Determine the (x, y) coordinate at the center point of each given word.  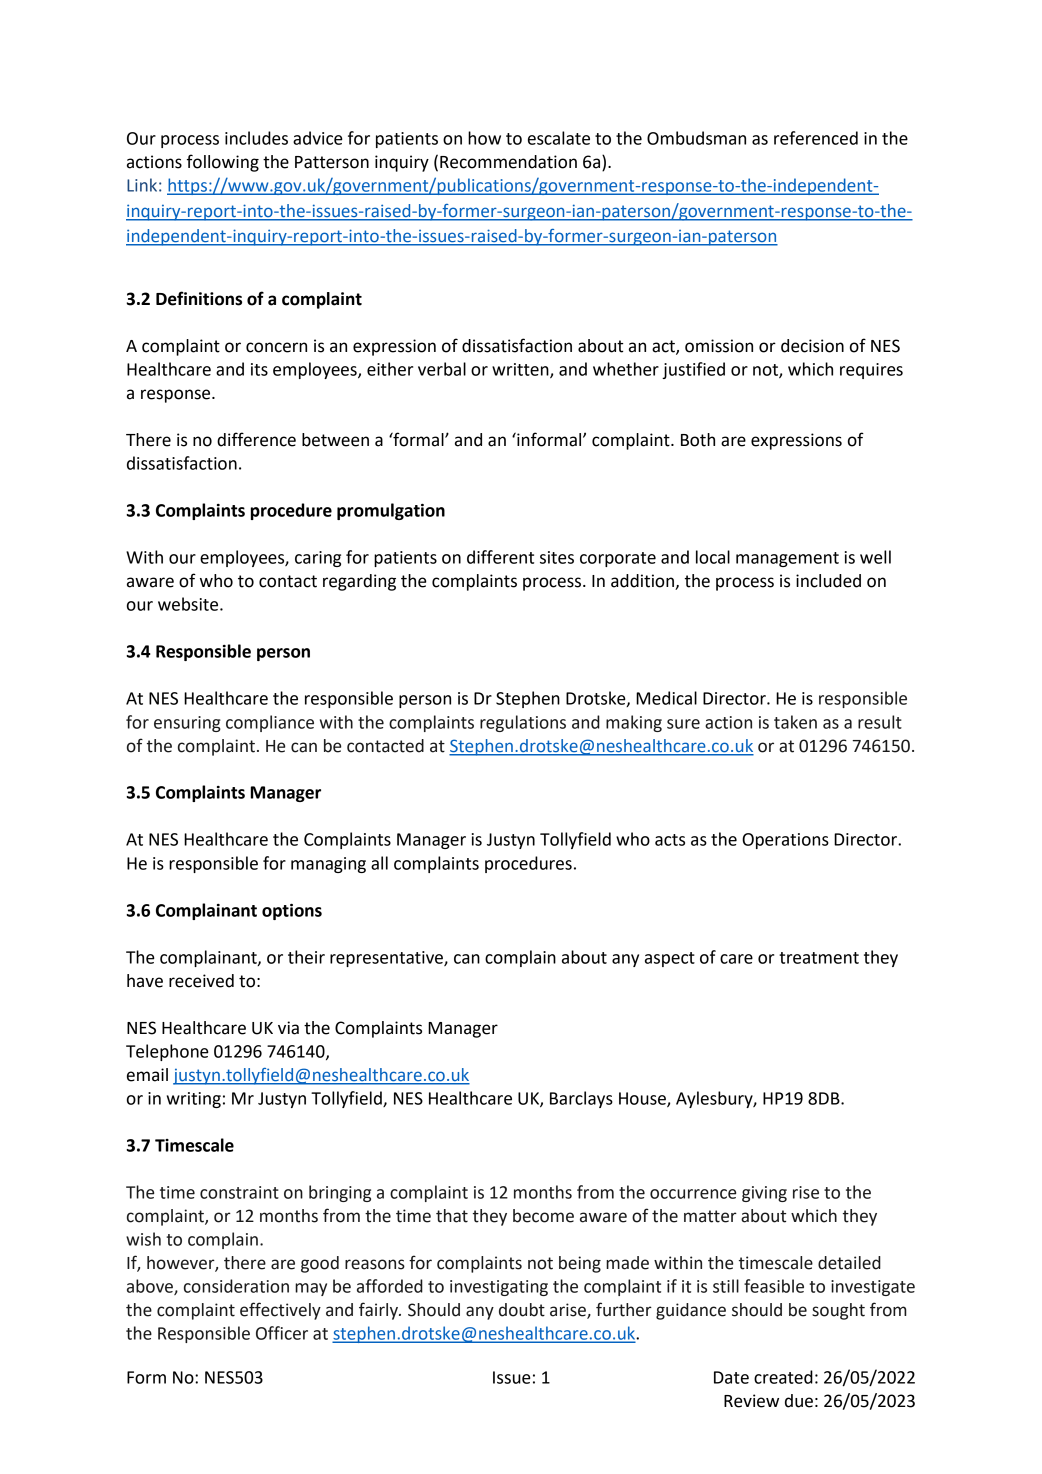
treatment (819, 958)
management (787, 559)
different (500, 557)
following (223, 163)
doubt (522, 1310)
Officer (282, 1333)
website (189, 604)
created (783, 1377)
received (201, 981)
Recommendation (508, 162)
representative (387, 959)
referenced (816, 138)
